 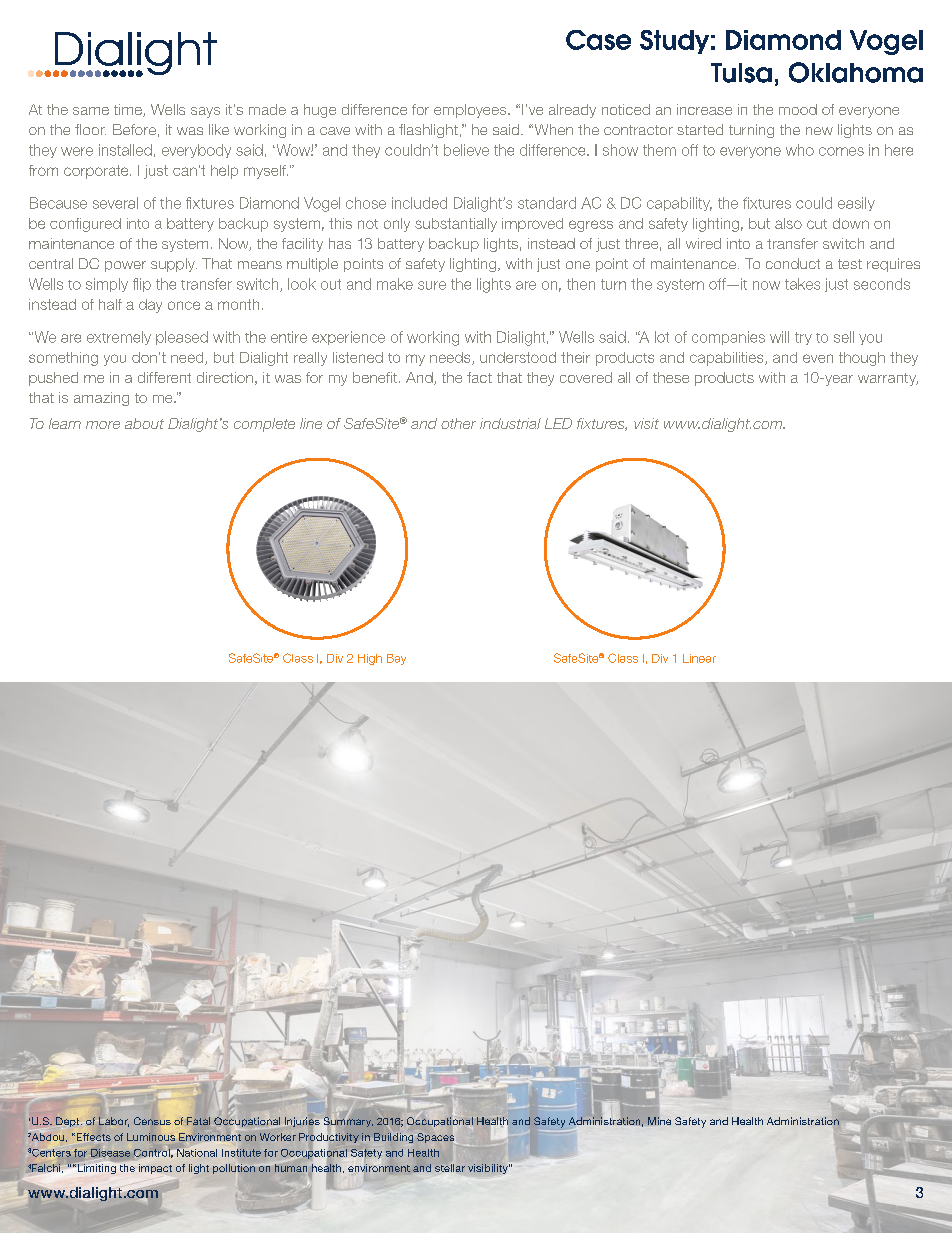 What do you see at coordinates (646, 423) in the screenshot?
I see `visit` at bounding box center [646, 423].
